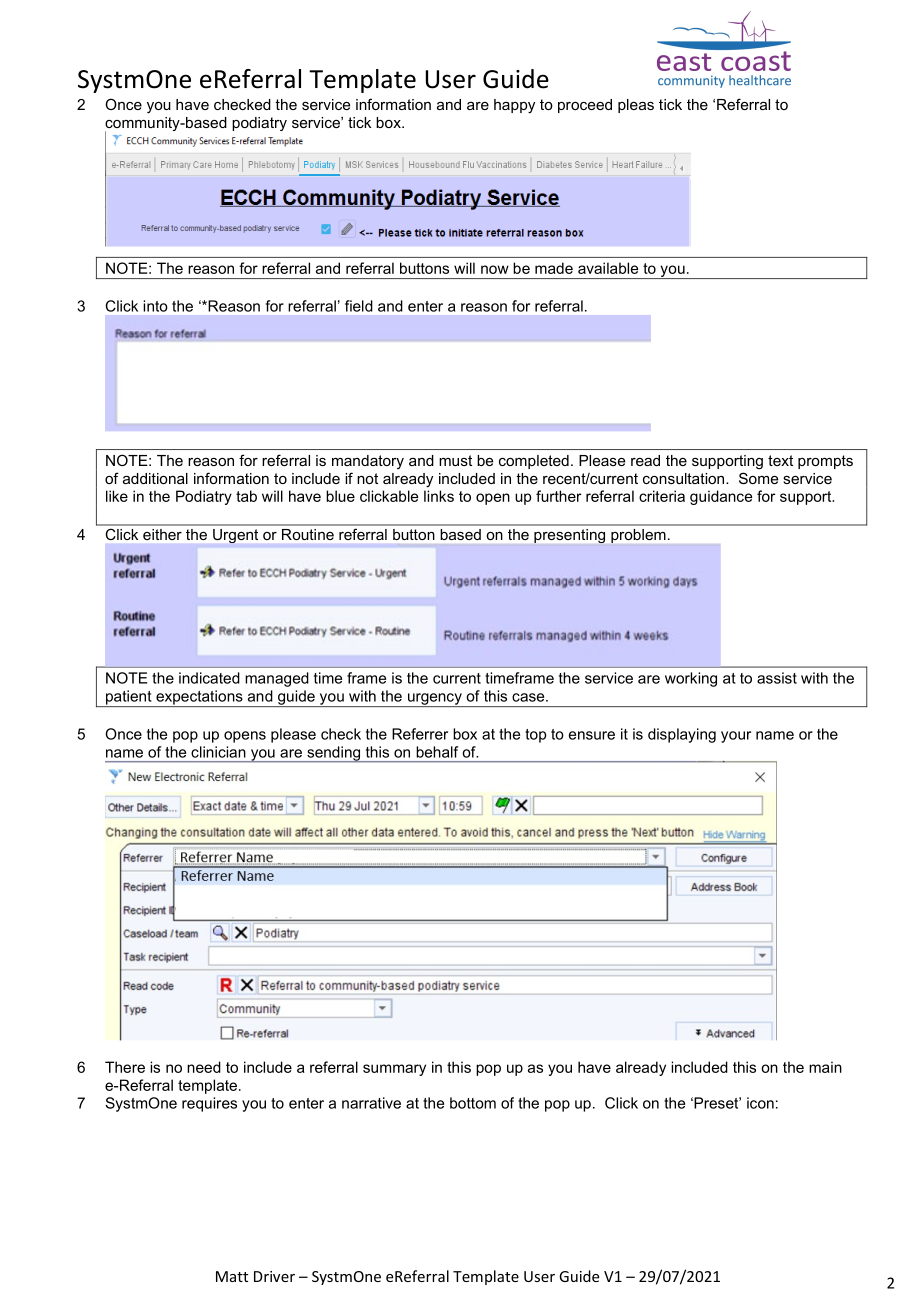 This screenshot has height=1308, width=924. What do you see at coordinates (232, 1276) in the screenshot?
I see `Matt` at bounding box center [232, 1276].
